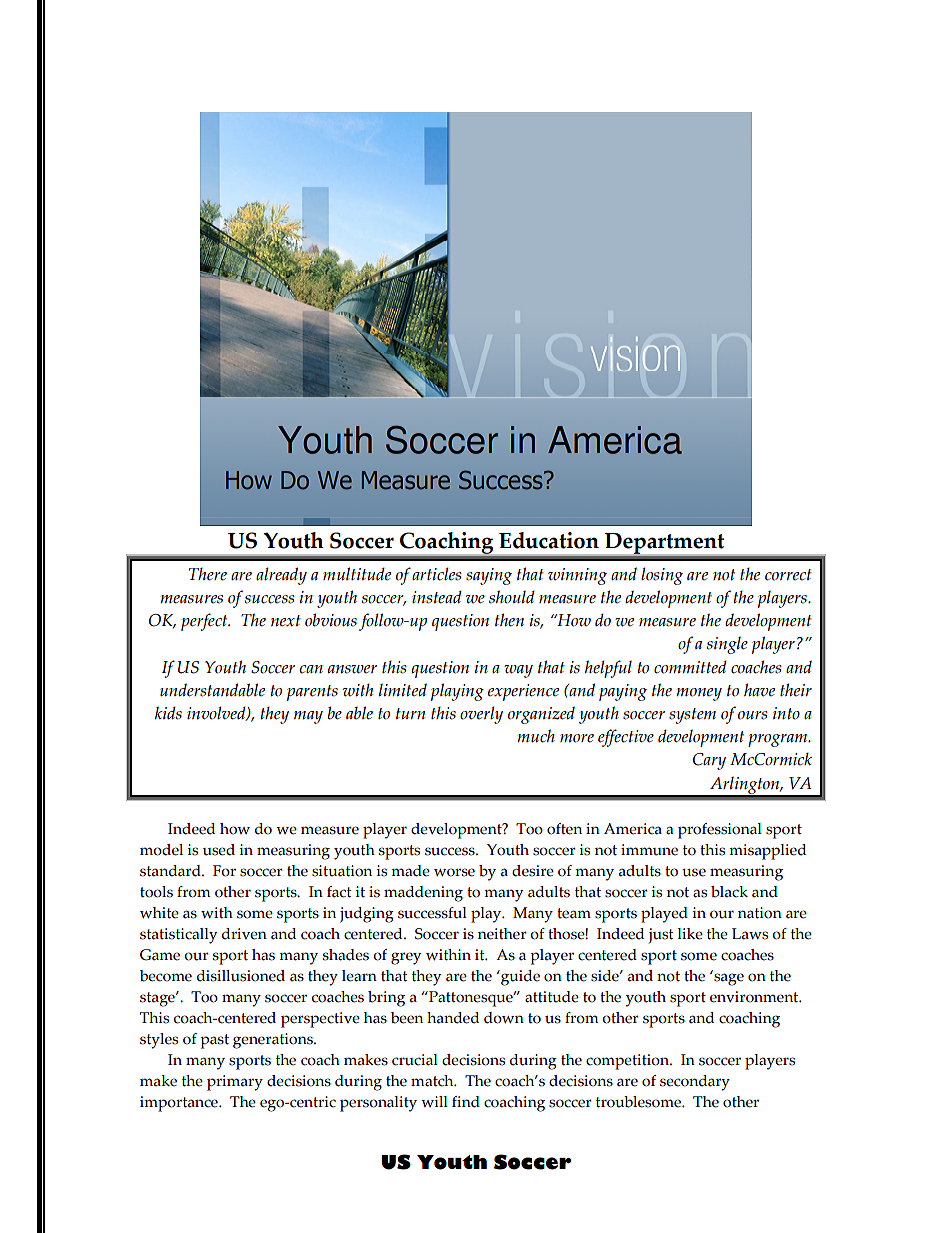 The image size is (952, 1233). What do you see at coordinates (208, 574) in the document?
I see `There` at bounding box center [208, 574].
